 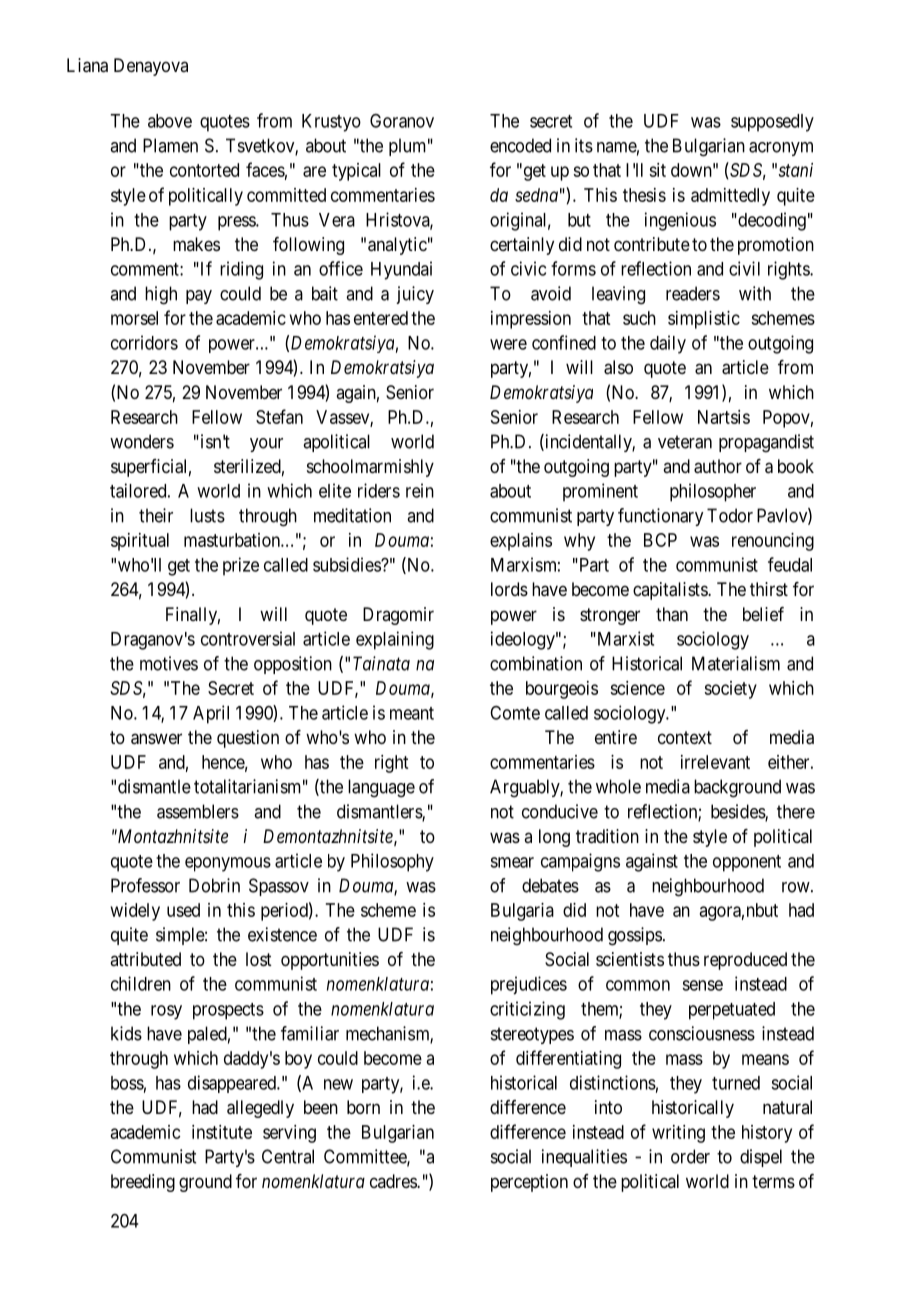 What do you see at coordinates (143, 1183) in the page?
I see `breeding` at bounding box center [143, 1183].
